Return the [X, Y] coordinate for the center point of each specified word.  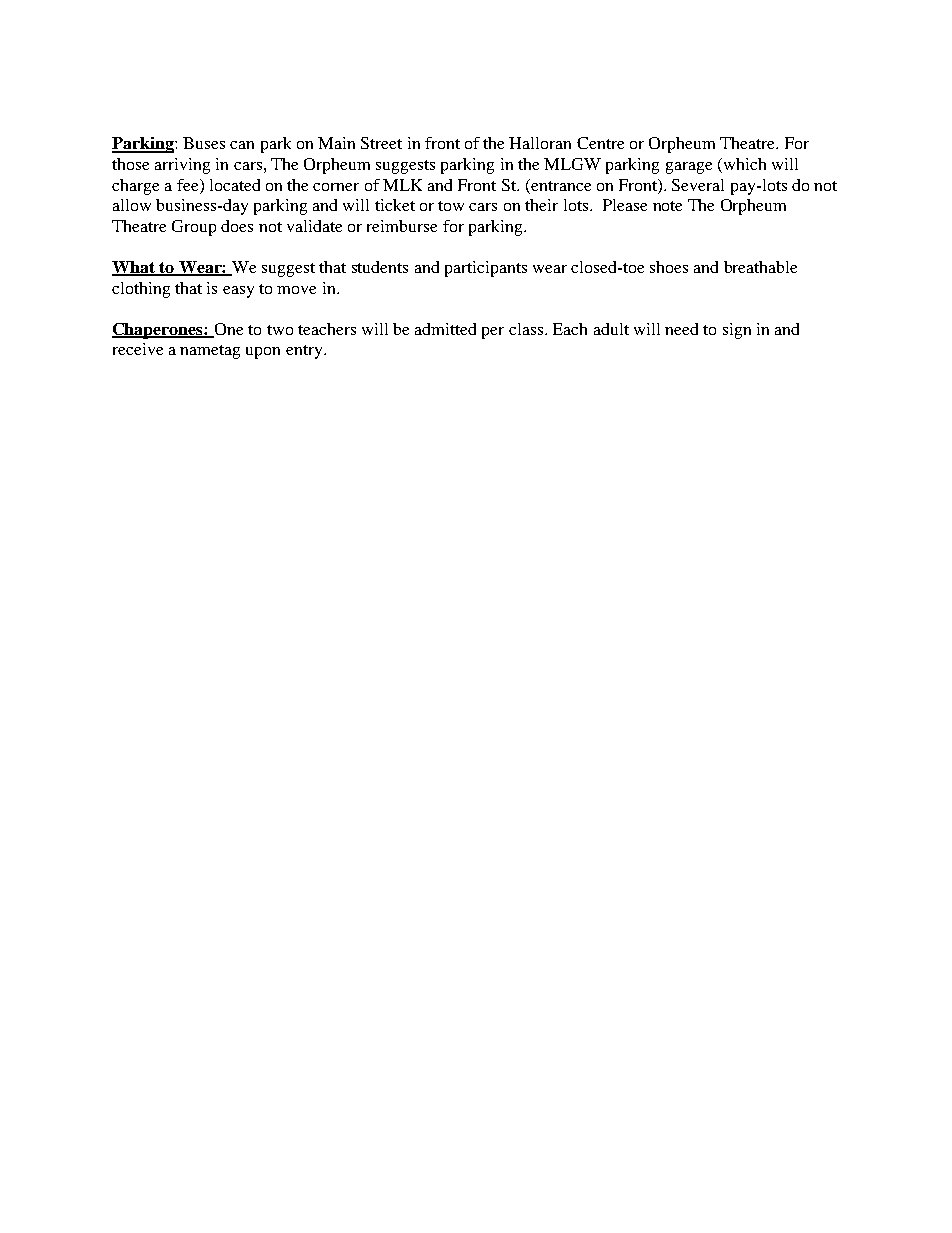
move [296, 290]
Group [194, 228]
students [380, 267]
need [681, 329]
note [667, 206]
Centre [600, 143]
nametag [210, 352]
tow [451, 206]
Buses [204, 143]
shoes [669, 267]
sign [737, 331]
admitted [445, 329]
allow [132, 205]
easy [238, 292]
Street [381, 143]
